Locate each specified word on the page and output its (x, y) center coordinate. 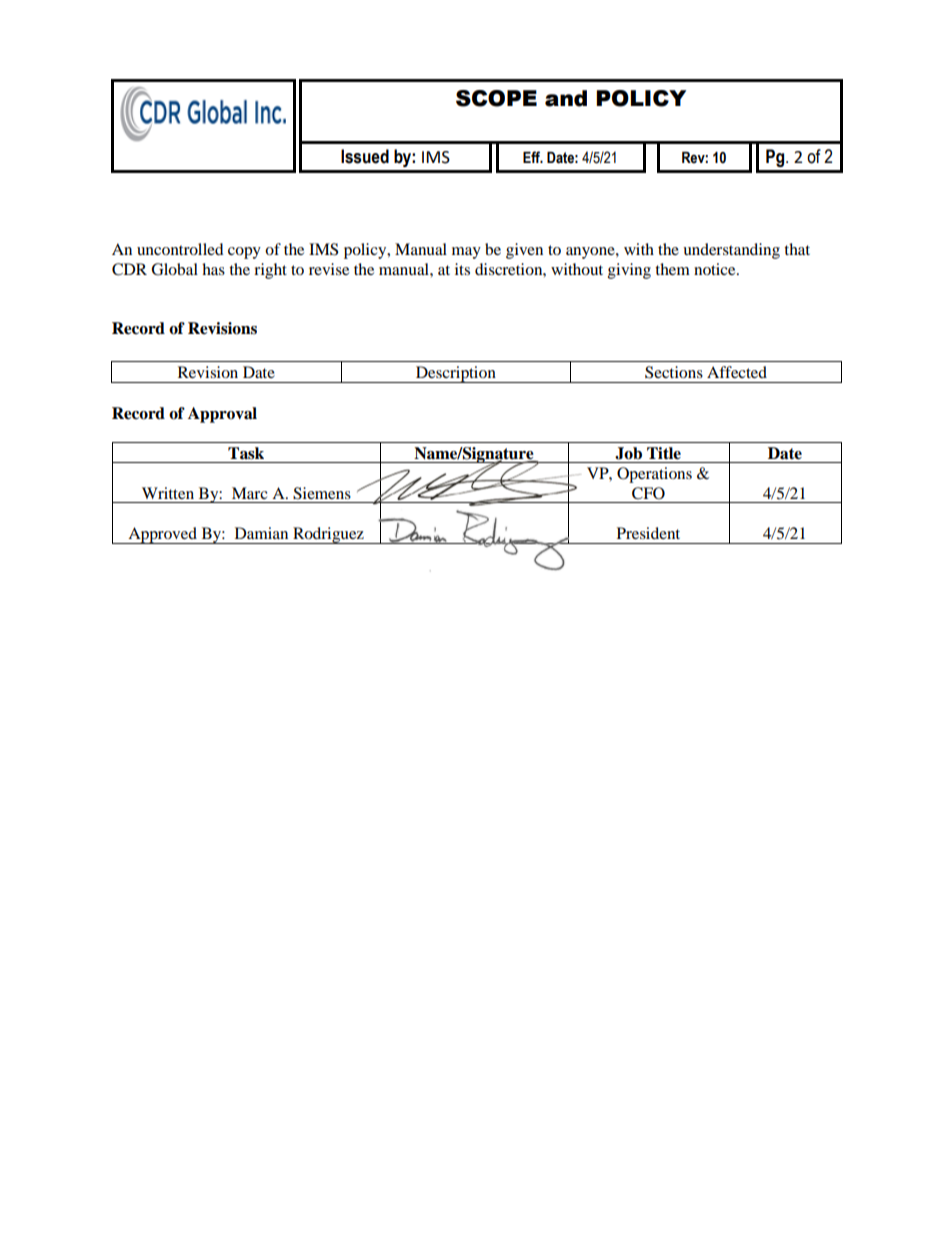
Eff (533, 157)
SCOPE (496, 98)
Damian (261, 533)
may (466, 253)
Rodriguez (328, 535)
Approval (222, 415)
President (648, 533)
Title (664, 453)
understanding (731, 251)
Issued (365, 156)
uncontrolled (180, 249)
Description (456, 374)
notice (716, 269)
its (462, 269)
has (213, 269)
